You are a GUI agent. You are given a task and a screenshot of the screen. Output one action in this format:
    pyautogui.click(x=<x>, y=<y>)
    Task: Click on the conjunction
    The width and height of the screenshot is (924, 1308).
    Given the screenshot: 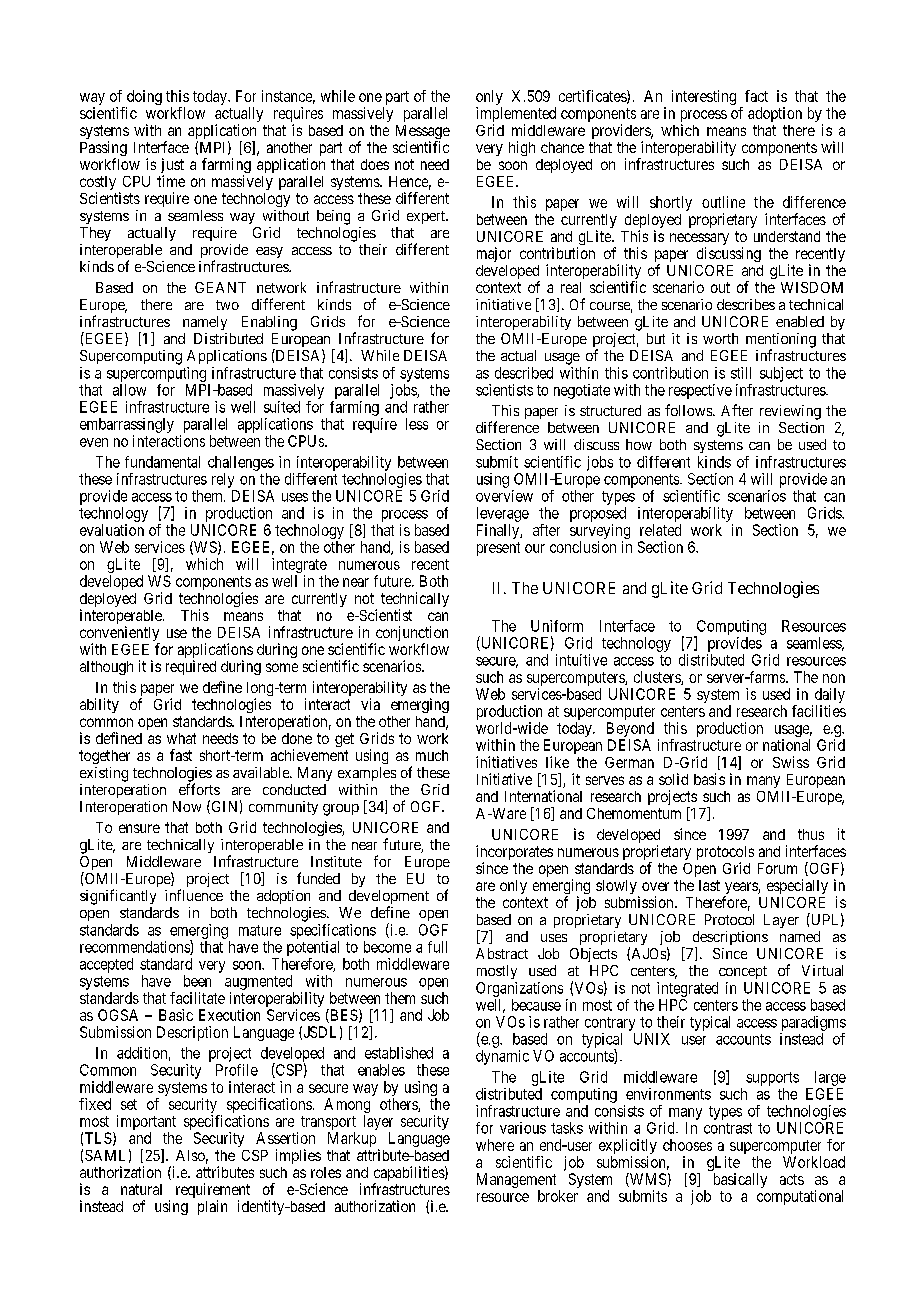 What is the action you would take?
    pyautogui.click(x=411, y=635)
